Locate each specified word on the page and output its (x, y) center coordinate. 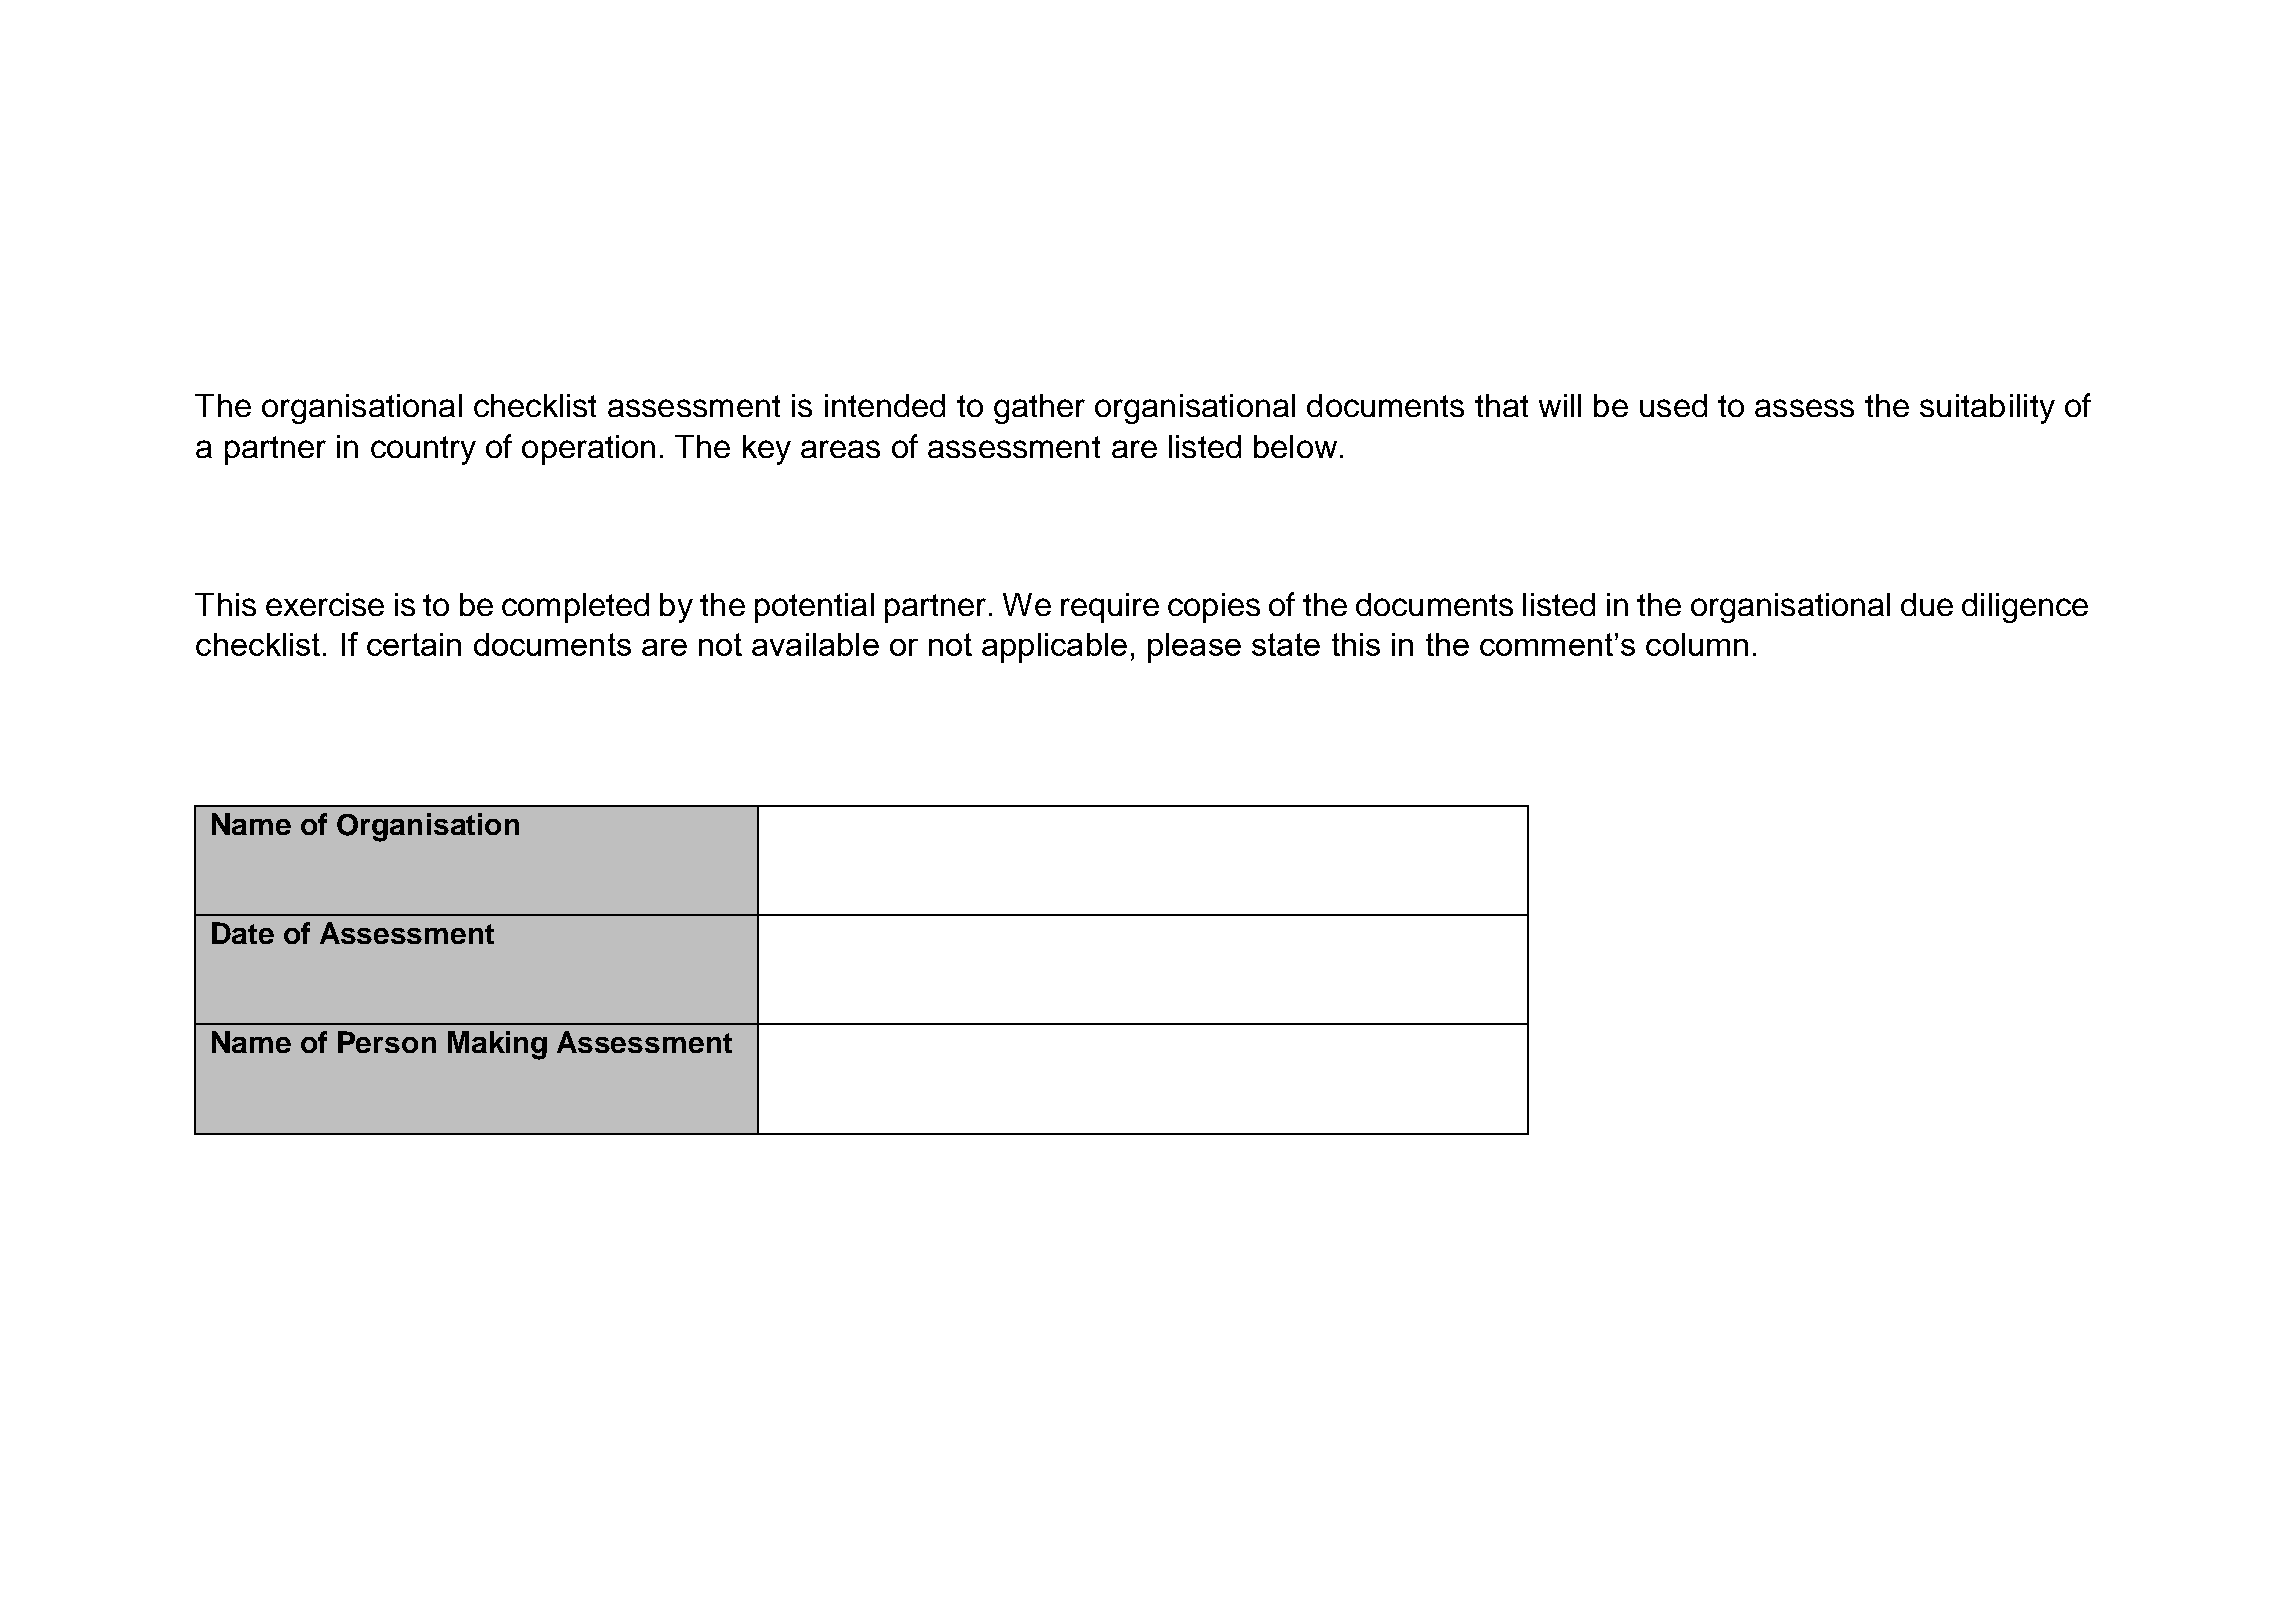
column (1697, 644)
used (1673, 405)
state (1286, 644)
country (423, 450)
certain (414, 644)
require (1110, 608)
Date (243, 933)
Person (387, 1042)
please (1194, 648)
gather (1039, 409)
